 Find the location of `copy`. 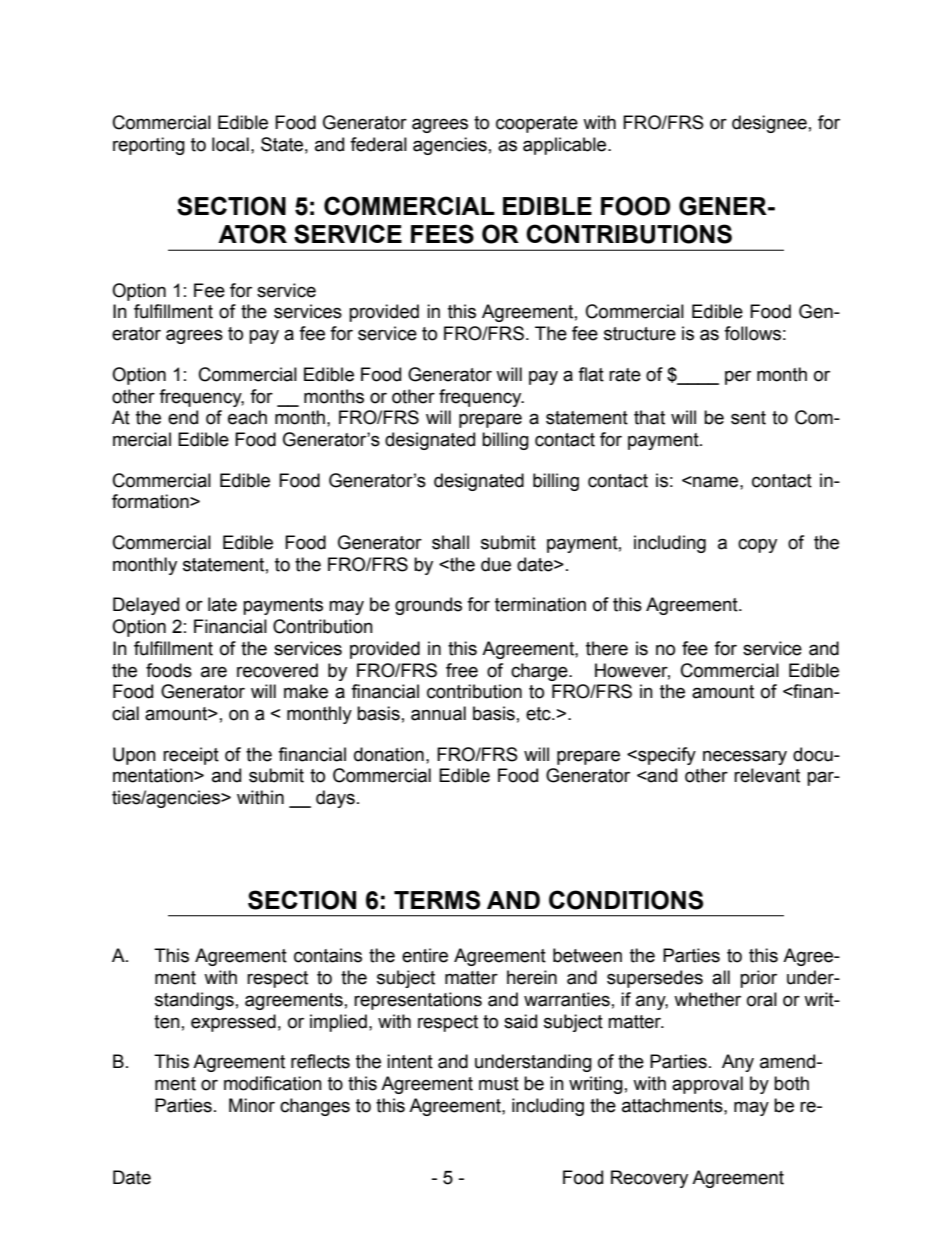

copy is located at coordinates (757, 545).
